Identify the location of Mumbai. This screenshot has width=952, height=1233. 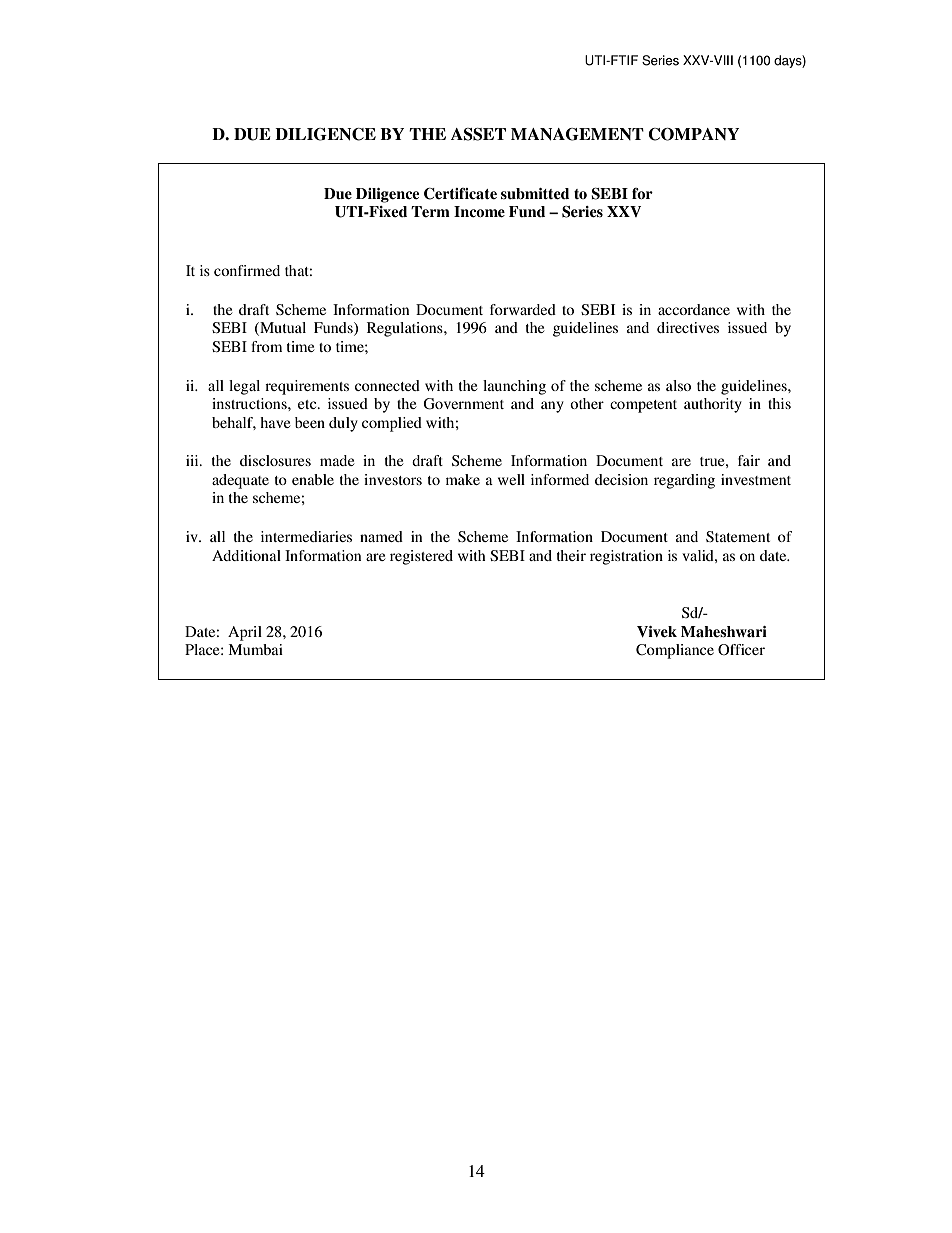
(255, 649).
